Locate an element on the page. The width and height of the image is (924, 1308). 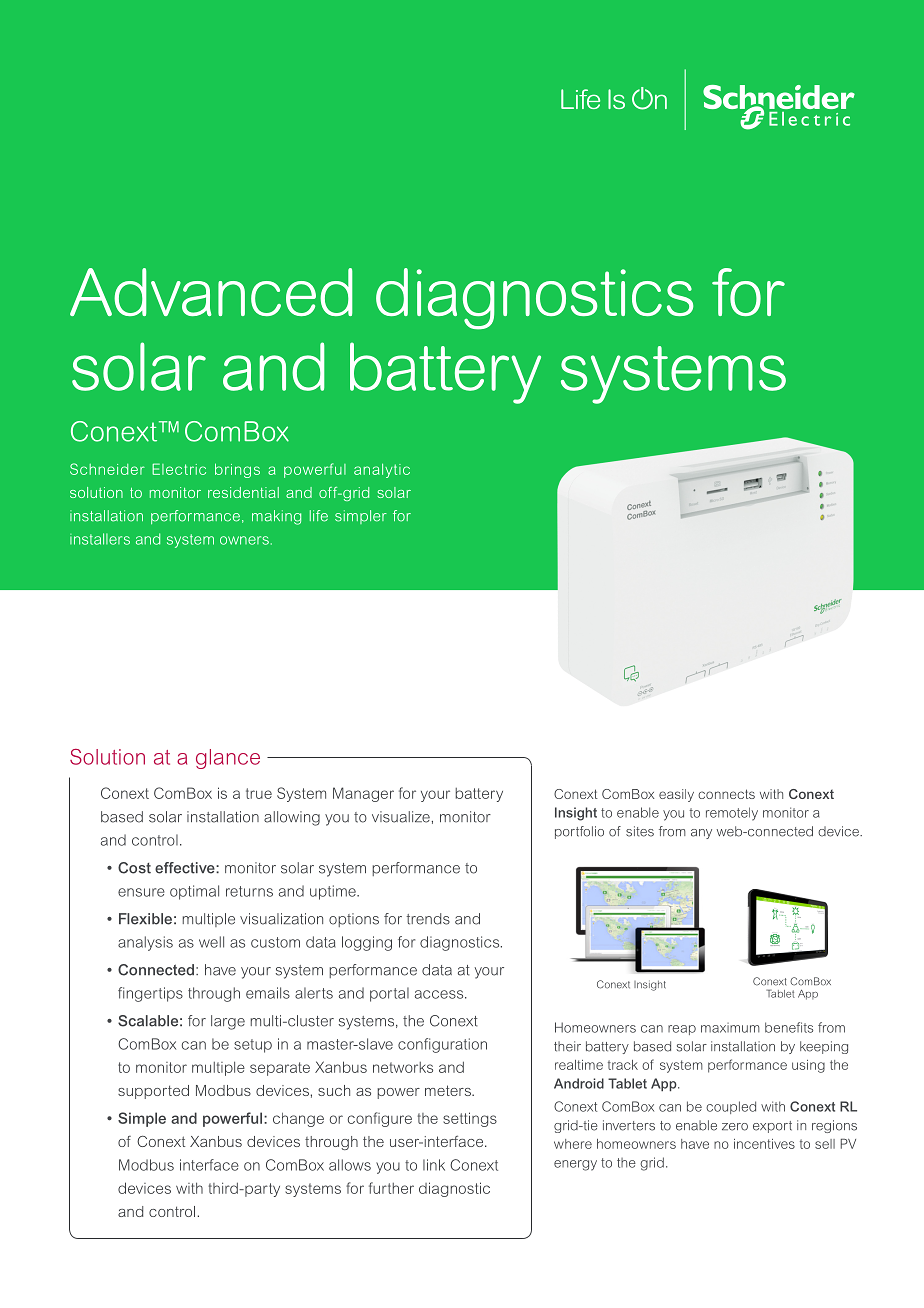
portal is located at coordinates (389, 994).
